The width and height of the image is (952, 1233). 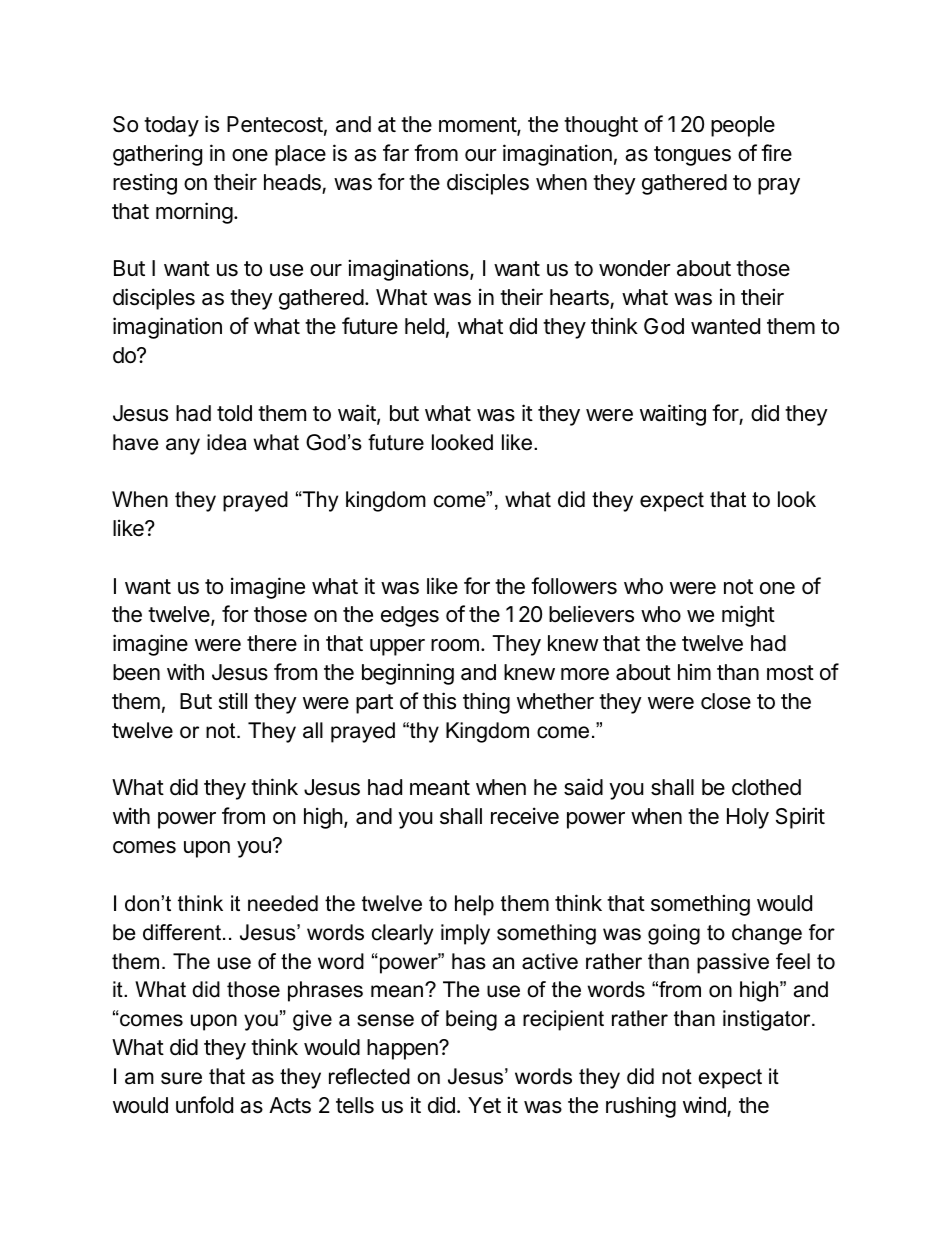 I want to click on held, so click(x=424, y=326).
